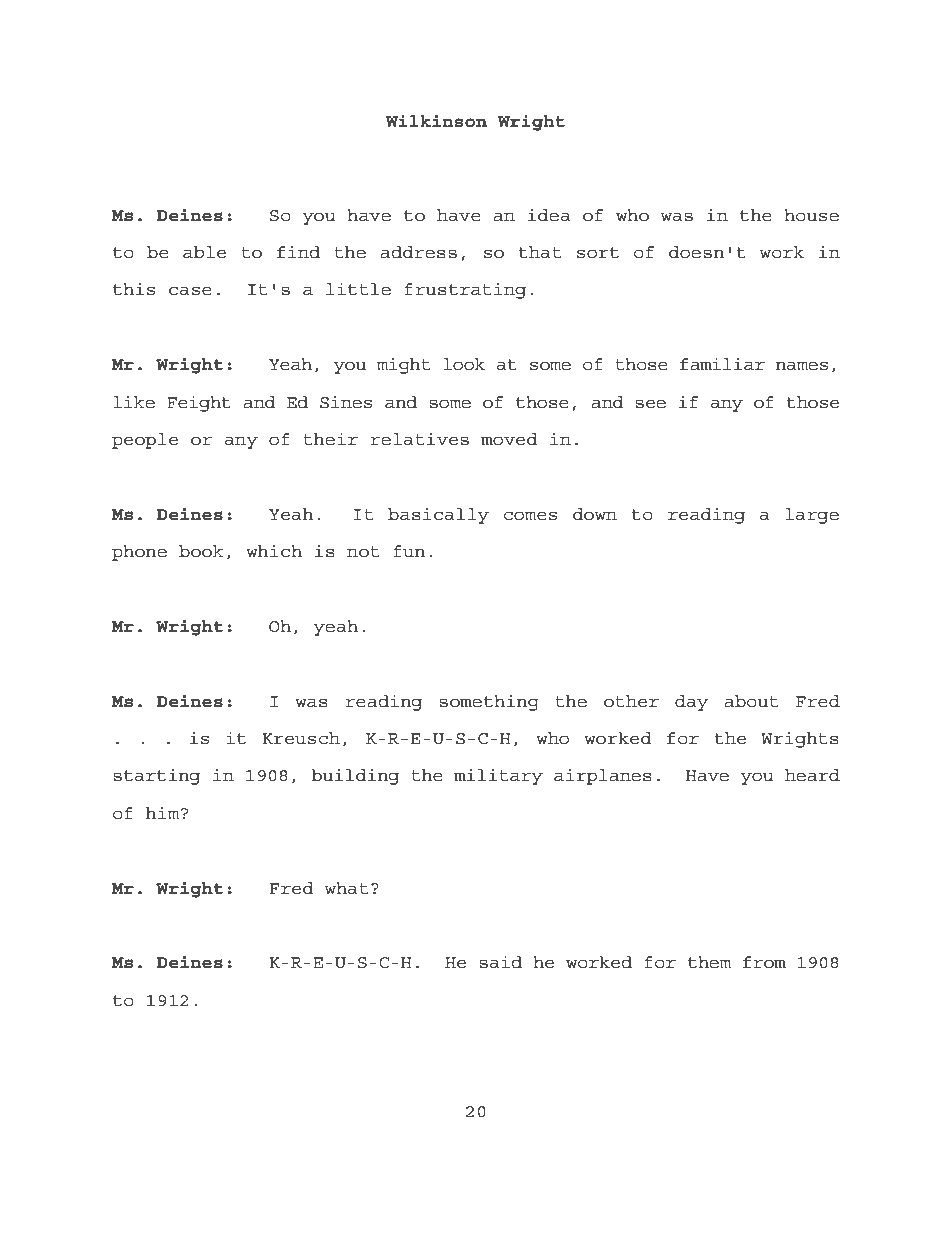 The width and height of the screenshot is (952, 1233). Describe the element at coordinates (811, 215) in the screenshot. I see `house` at that location.
